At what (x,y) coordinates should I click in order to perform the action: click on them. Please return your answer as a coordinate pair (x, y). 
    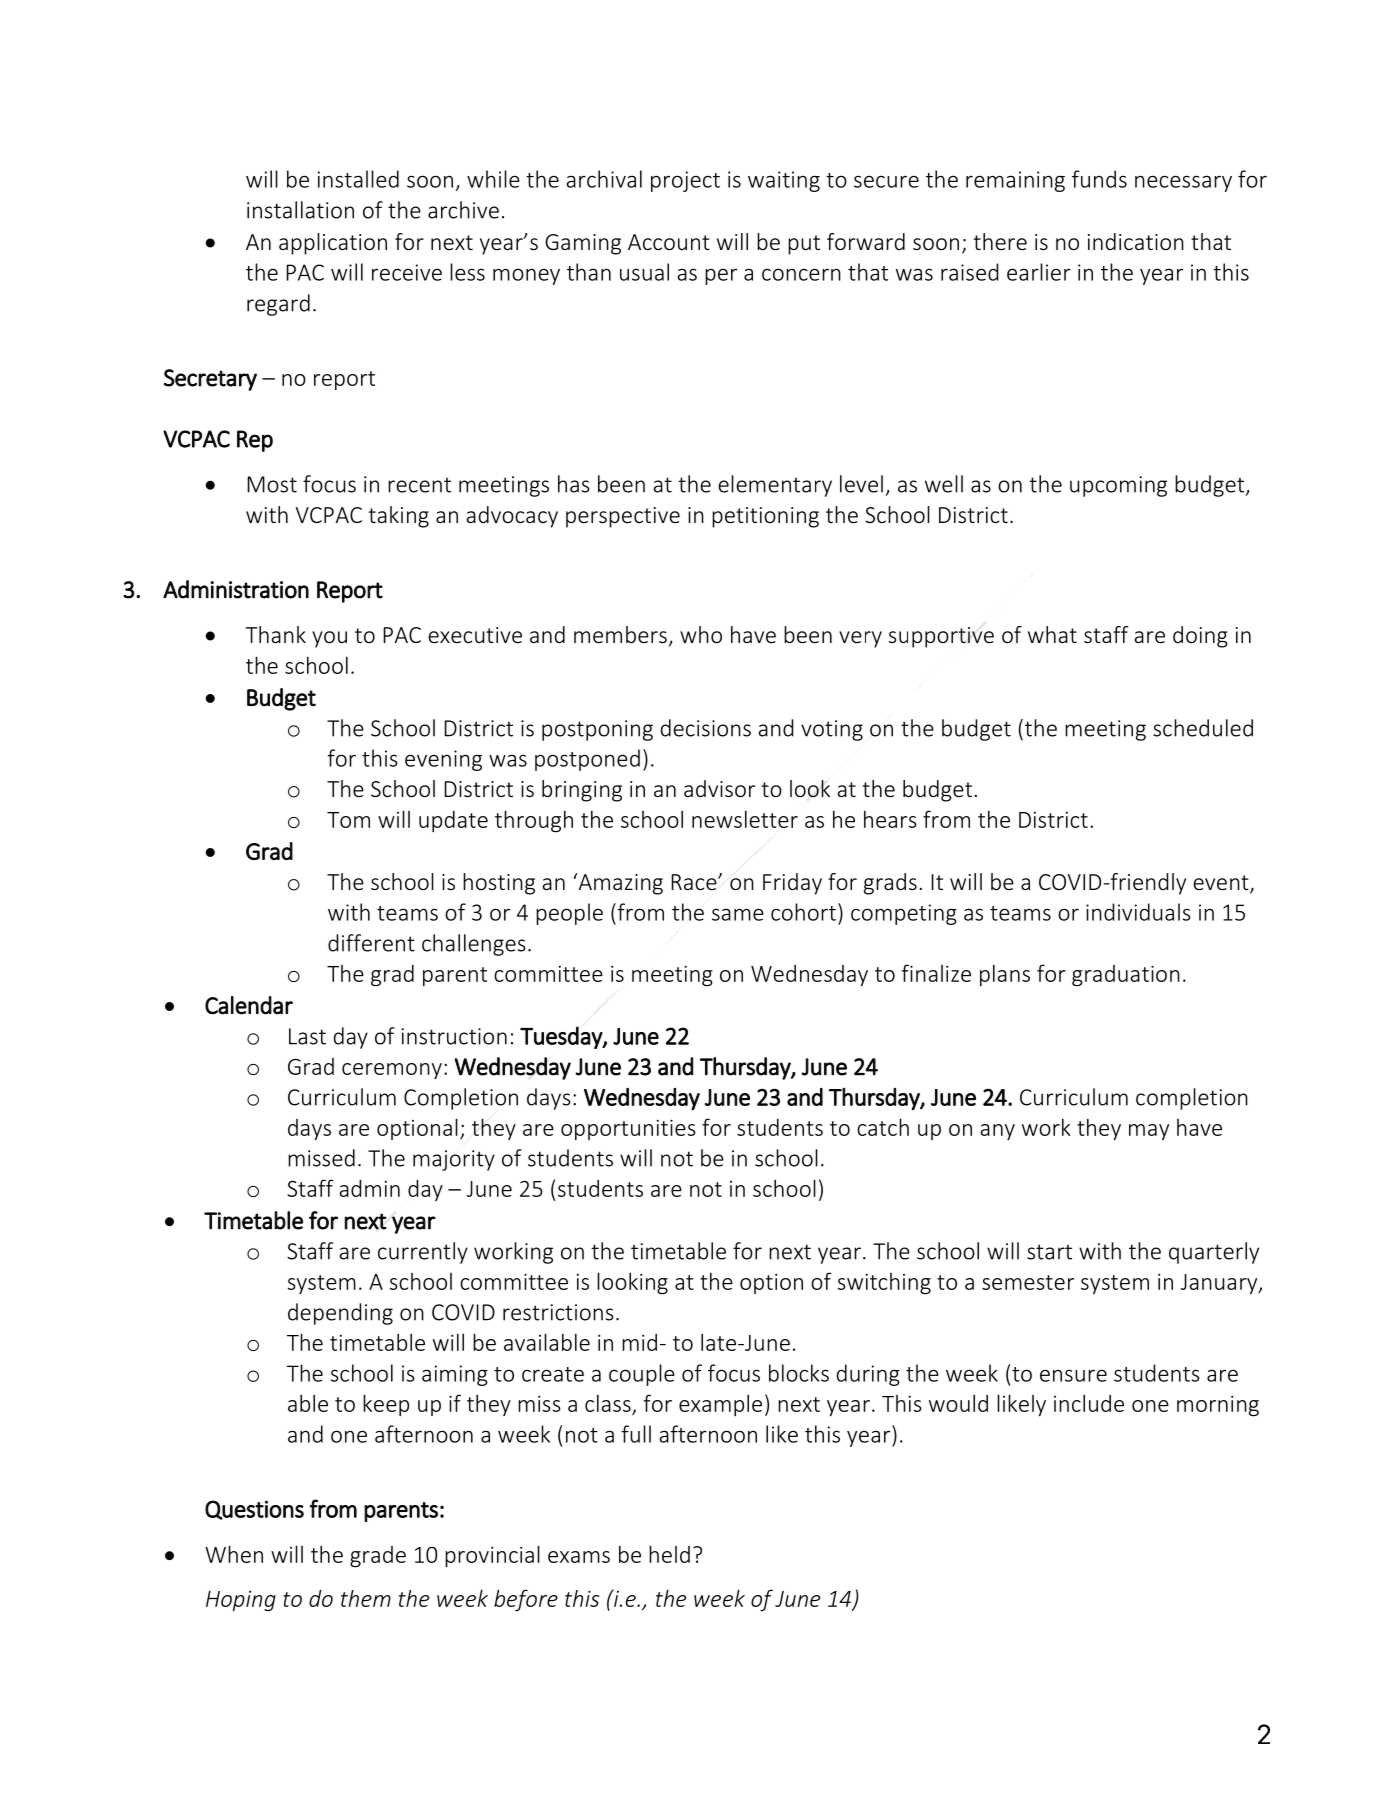
    Looking at the image, I should click on (366, 1598).
